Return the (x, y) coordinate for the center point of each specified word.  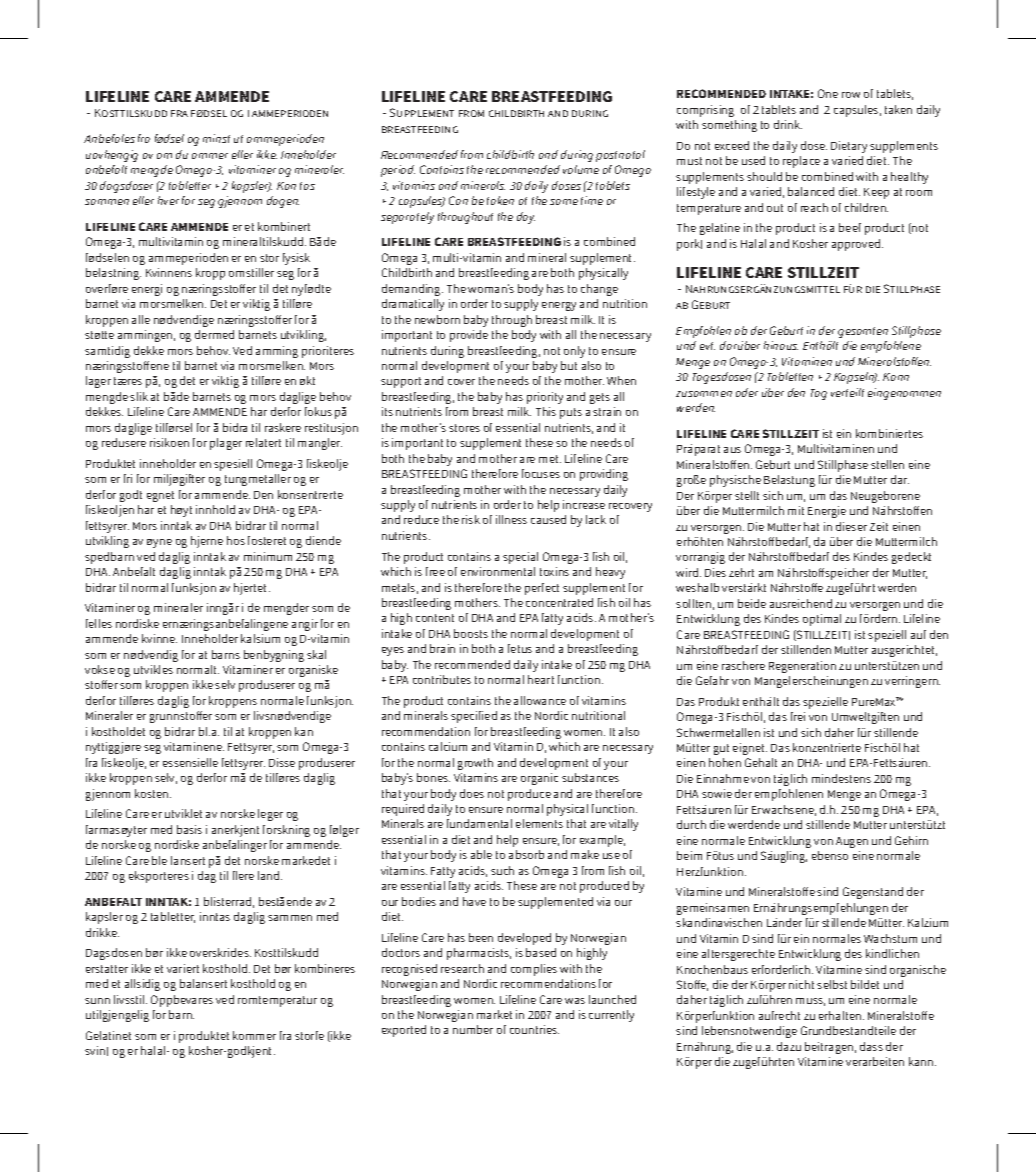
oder (747, 392)
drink (788, 124)
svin (95, 1050)
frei (798, 716)
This (546, 411)
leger (270, 815)
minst (216, 138)
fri (128, 478)
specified (474, 717)
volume (581, 169)
